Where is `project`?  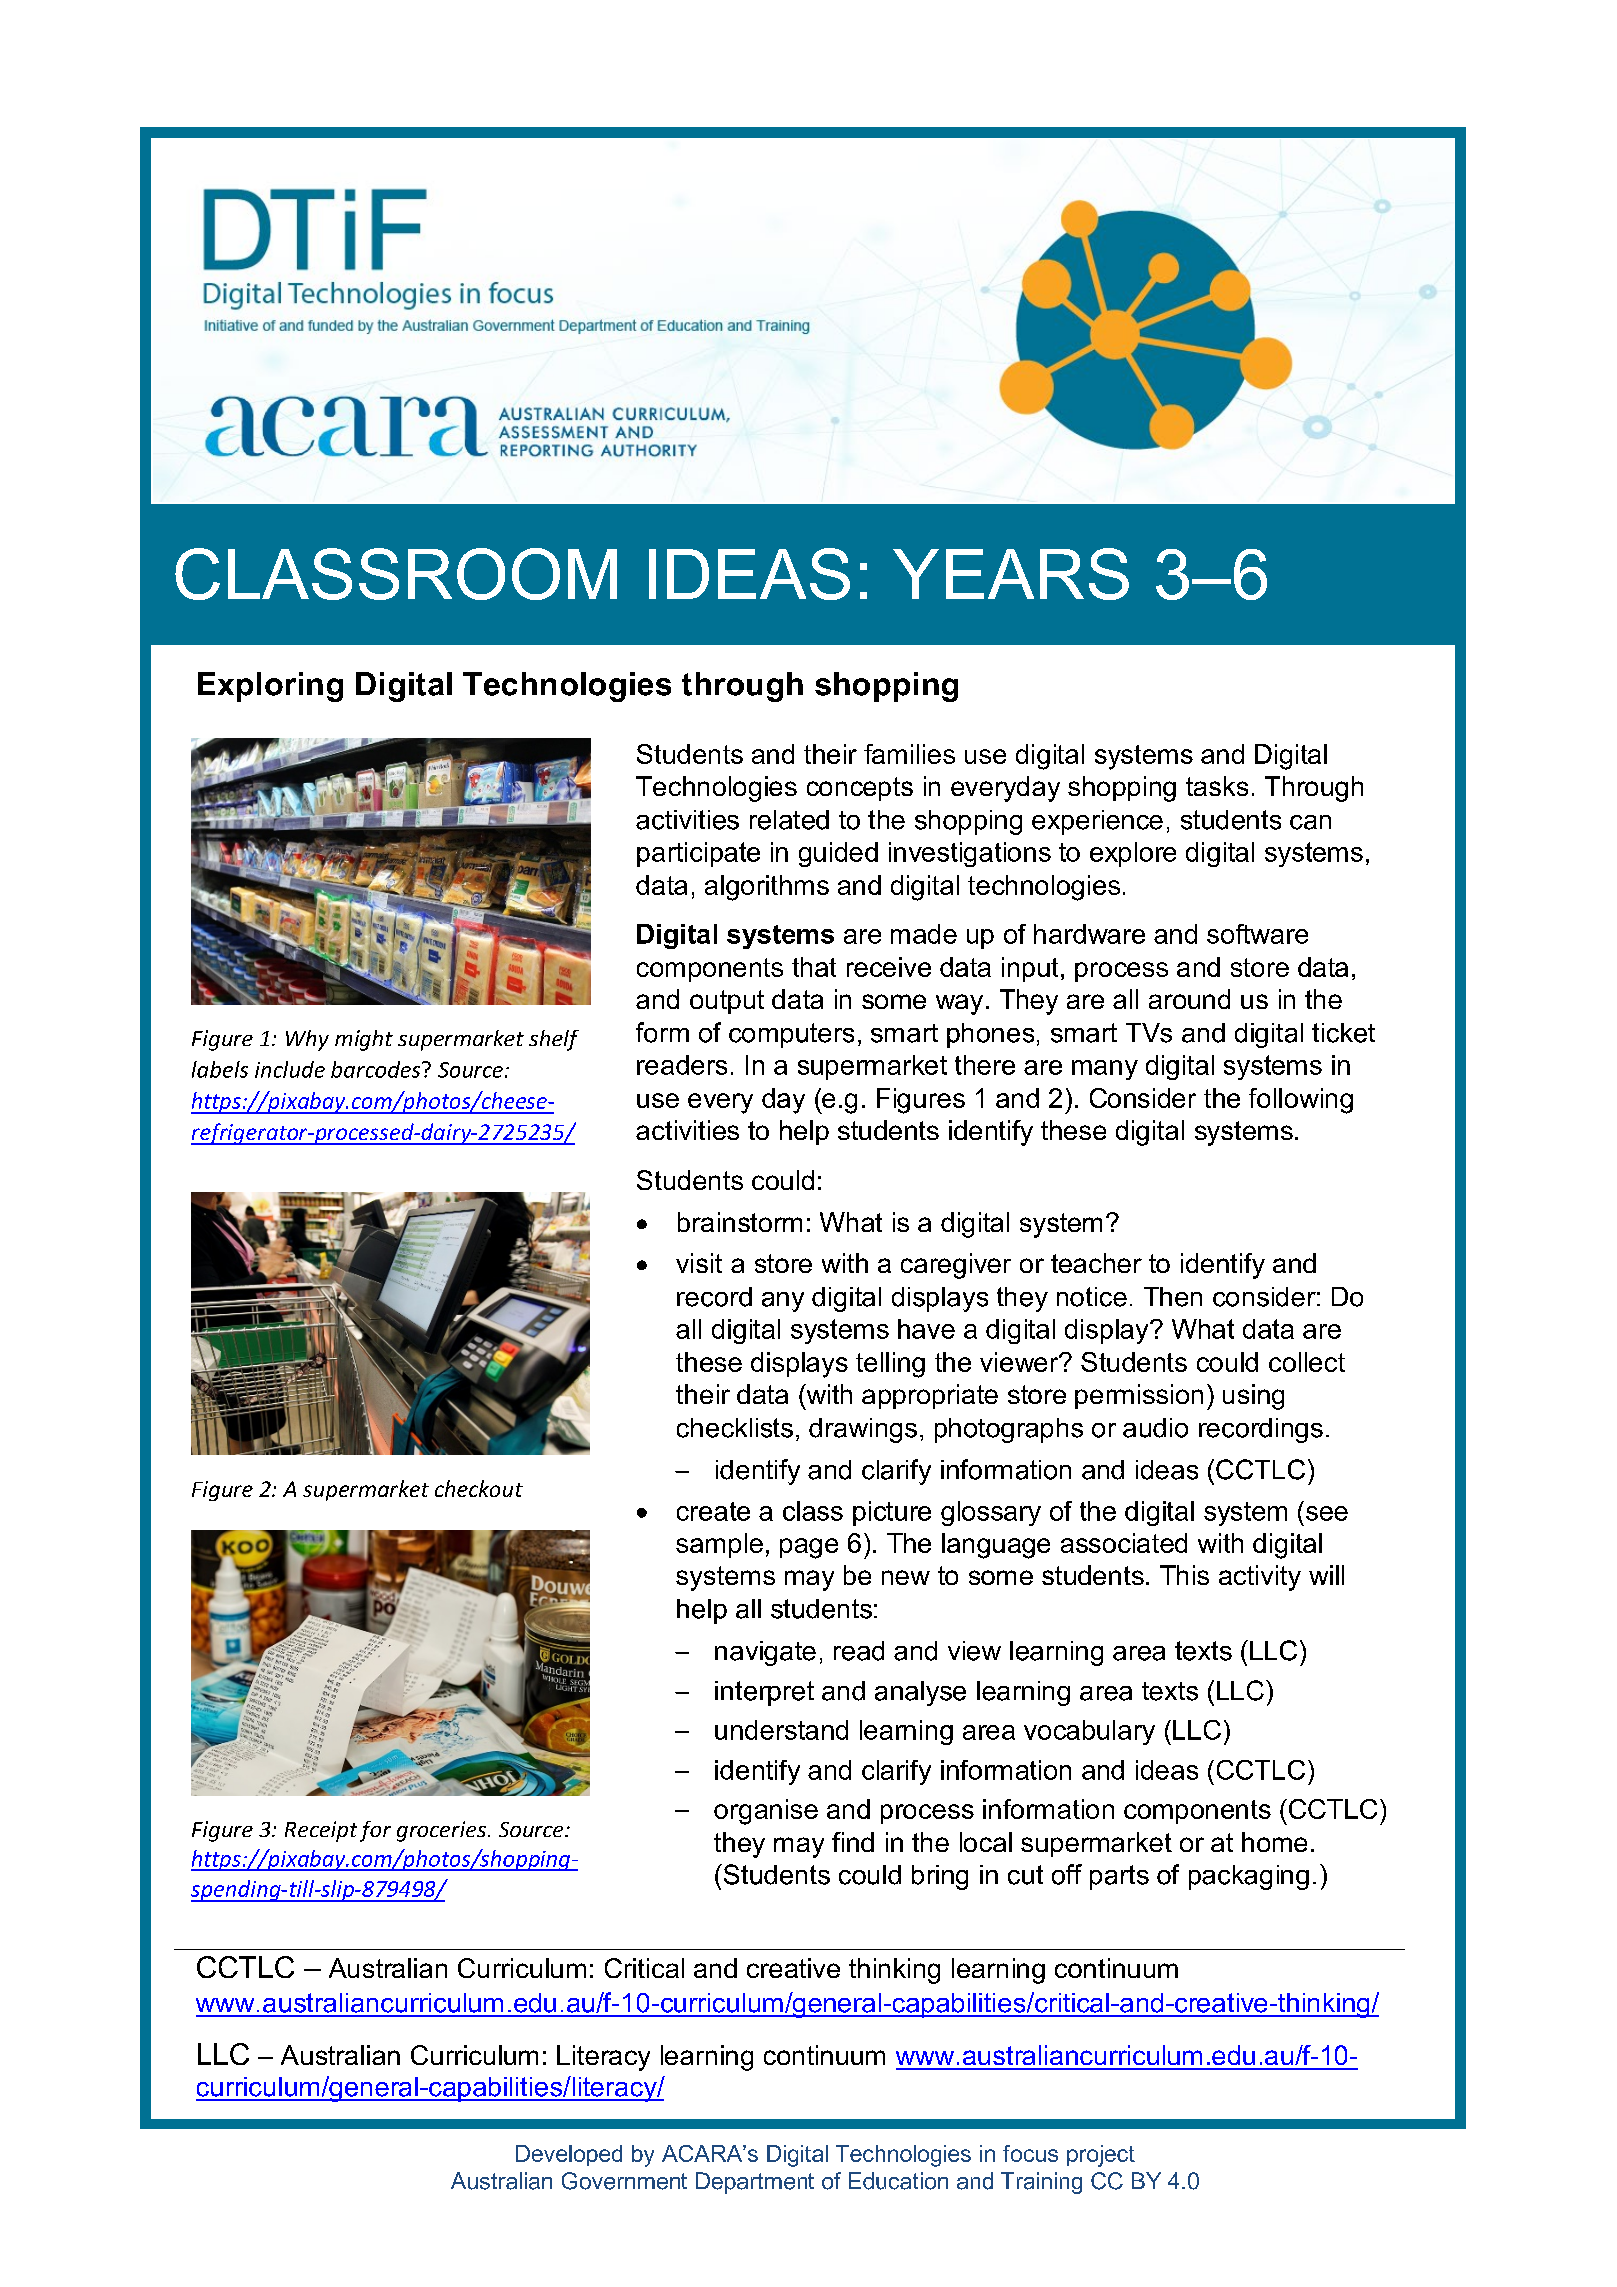 project is located at coordinates (1101, 2156).
